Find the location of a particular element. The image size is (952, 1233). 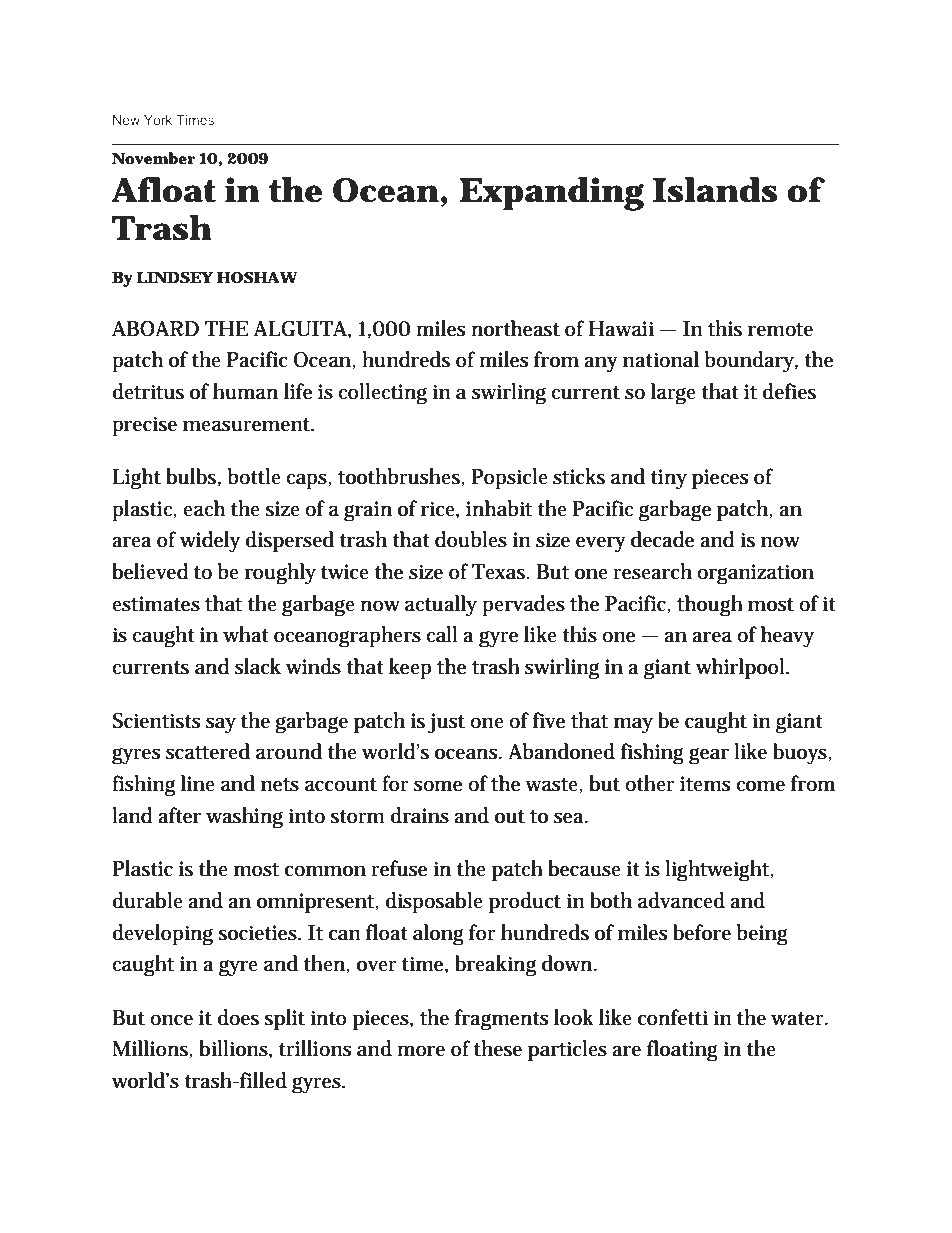

confetti is located at coordinates (673, 1017).
